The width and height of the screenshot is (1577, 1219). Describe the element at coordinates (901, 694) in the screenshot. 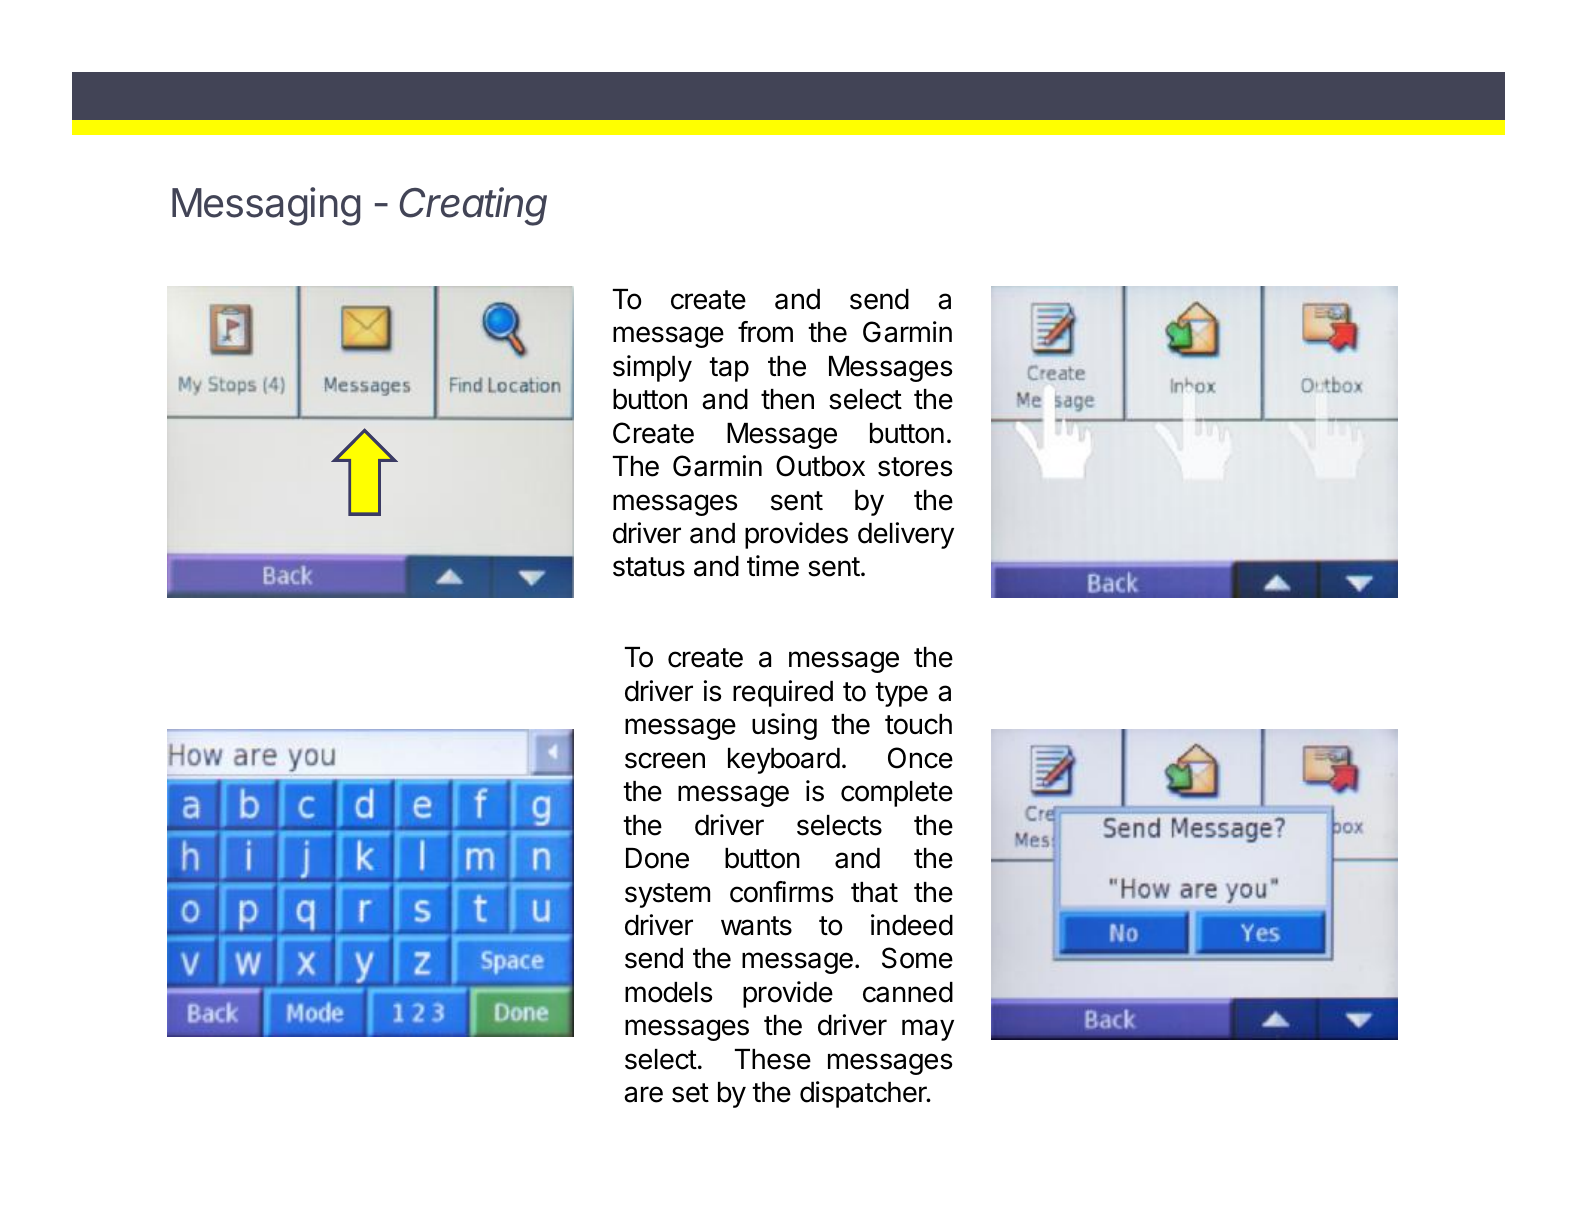

I see `type` at that location.
